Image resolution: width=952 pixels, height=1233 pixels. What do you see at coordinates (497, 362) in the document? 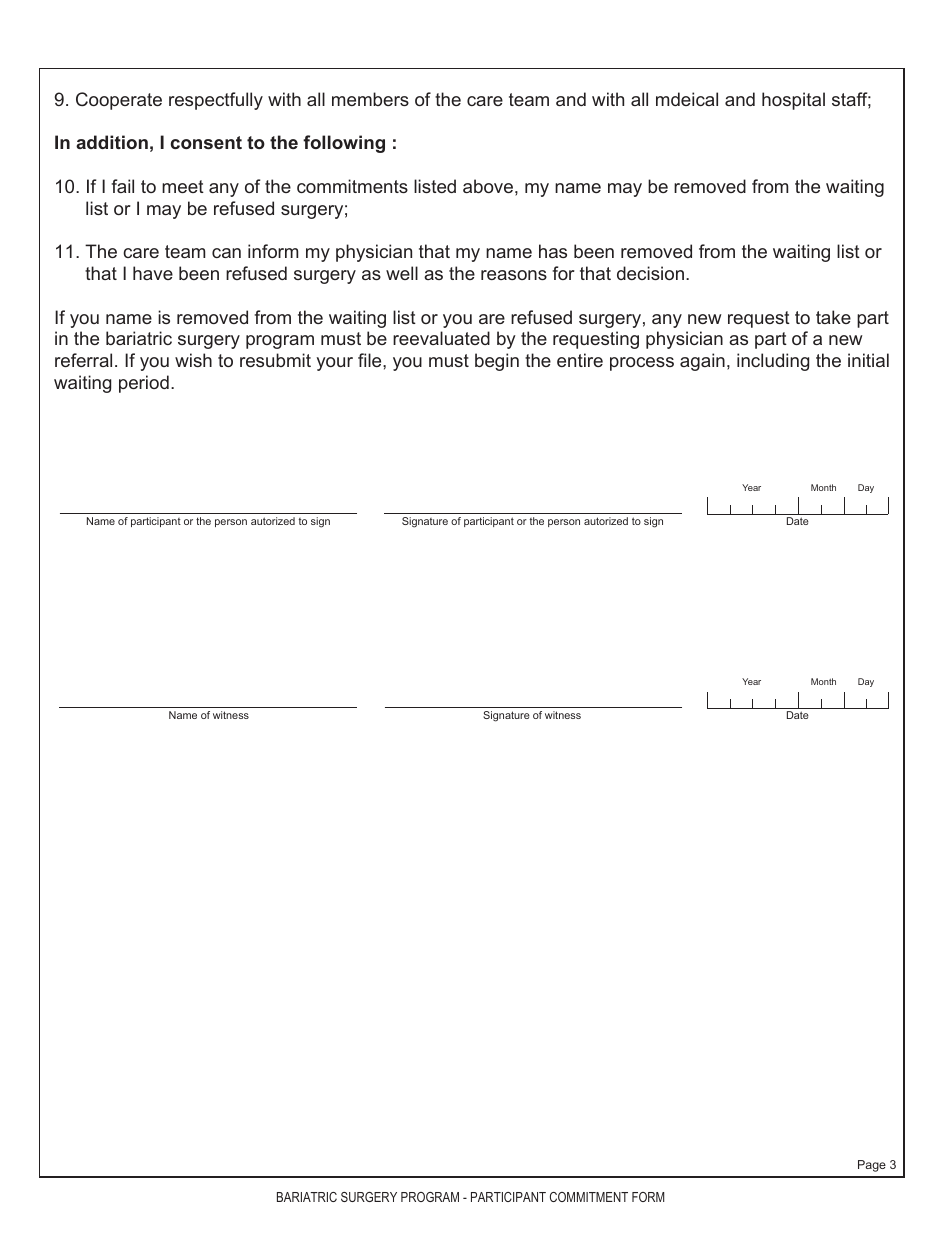
I see `begin` at bounding box center [497, 362].
